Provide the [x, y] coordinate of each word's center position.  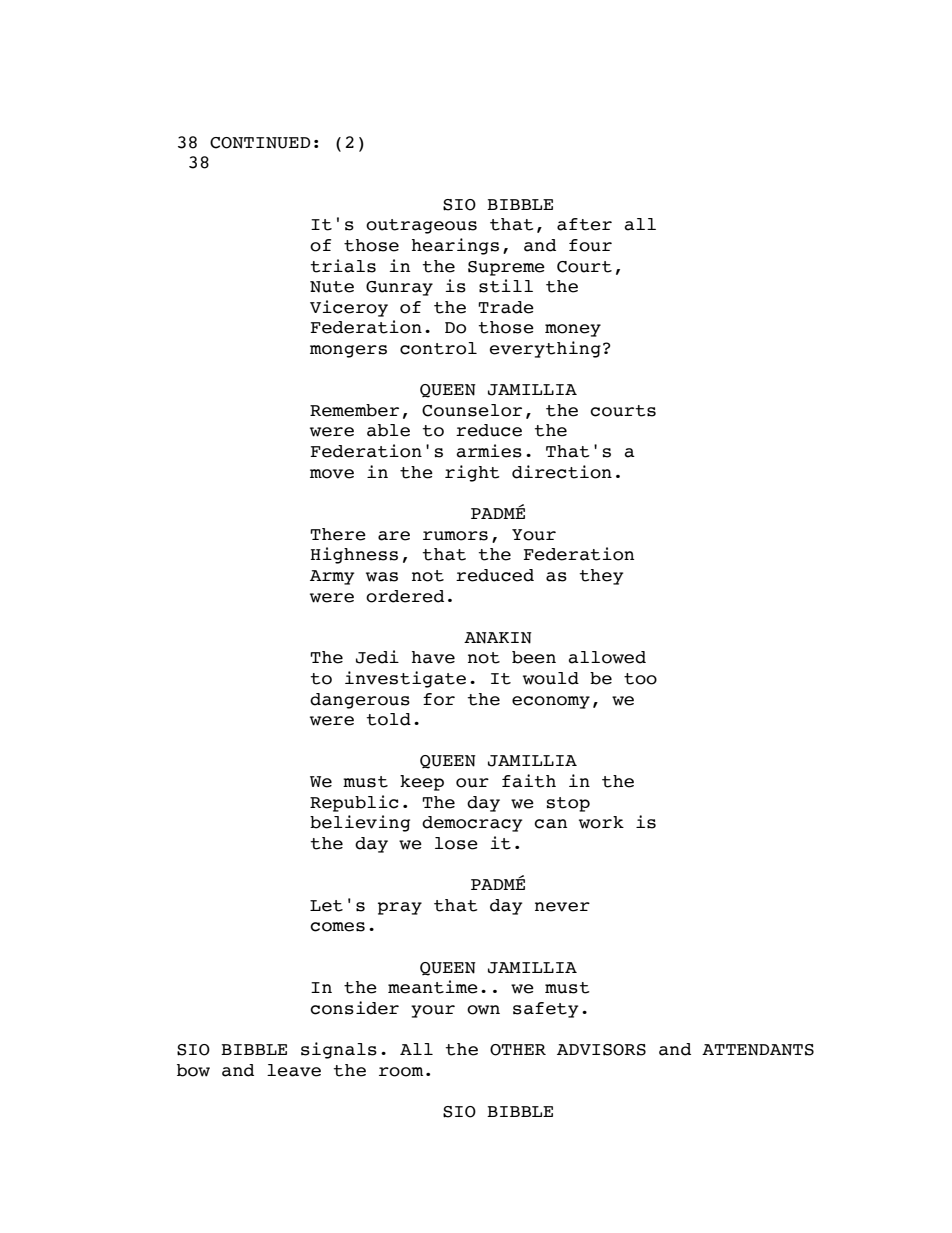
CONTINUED [260, 143]
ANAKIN [498, 638]
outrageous [421, 226]
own [483, 1010]
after [584, 224]
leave [294, 1070]
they [601, 577]
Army [332, 577]
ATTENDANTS [758, 1050]
